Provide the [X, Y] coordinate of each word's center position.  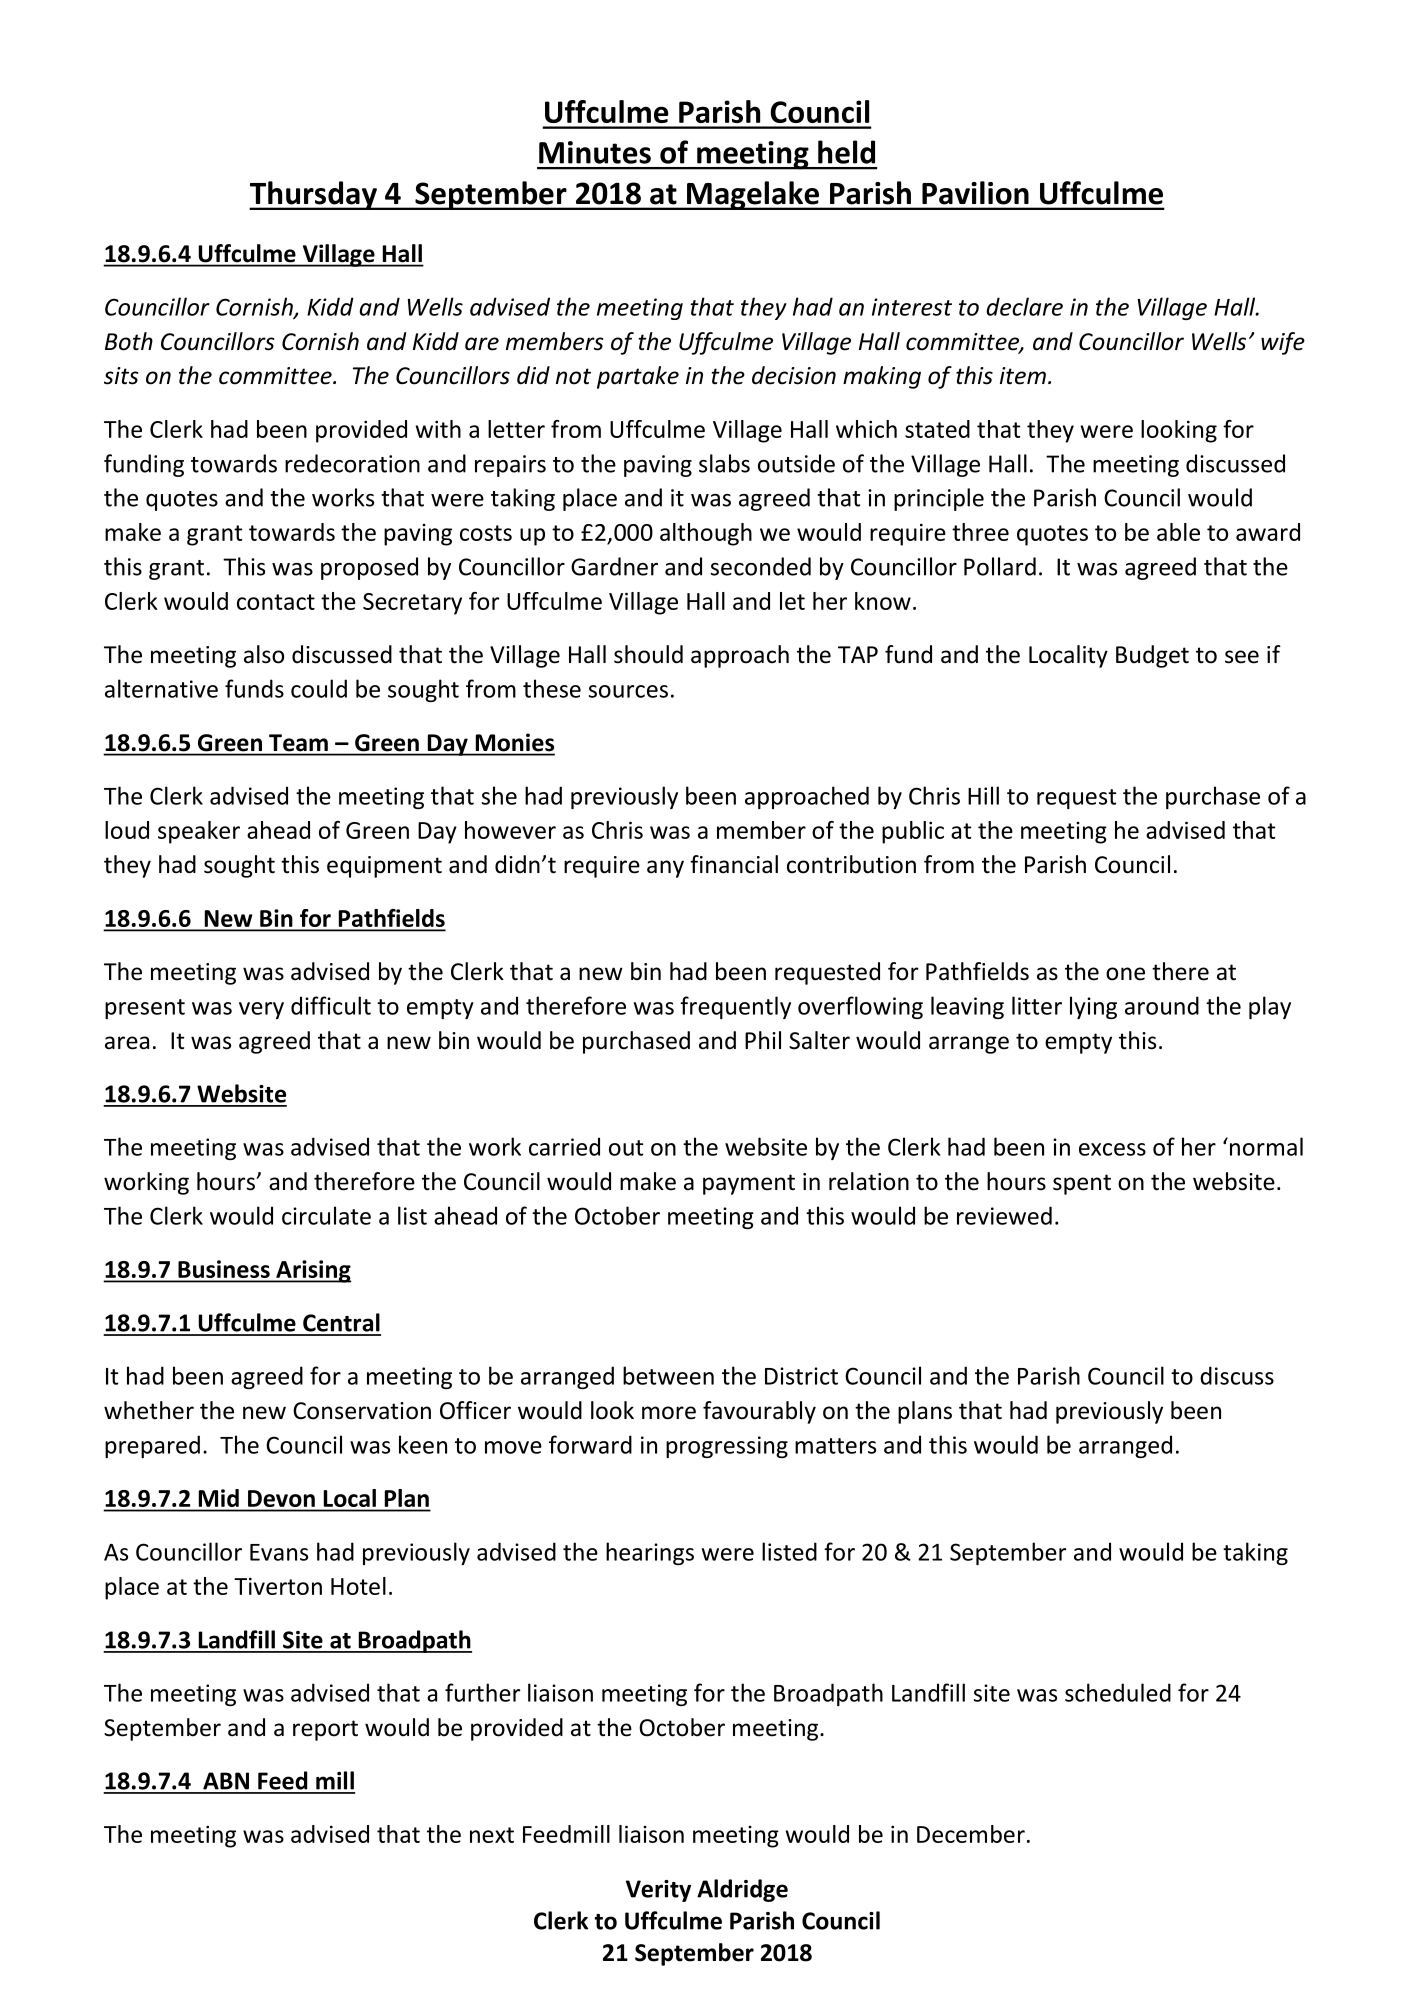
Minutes [595, 152]
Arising [313, 1271]
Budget [1152, 656]
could [319, 688]
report [325, 1730]
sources [628, 691]
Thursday [314, 195]
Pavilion [975, 193]
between [668, 1375]
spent [1082, 1184]
